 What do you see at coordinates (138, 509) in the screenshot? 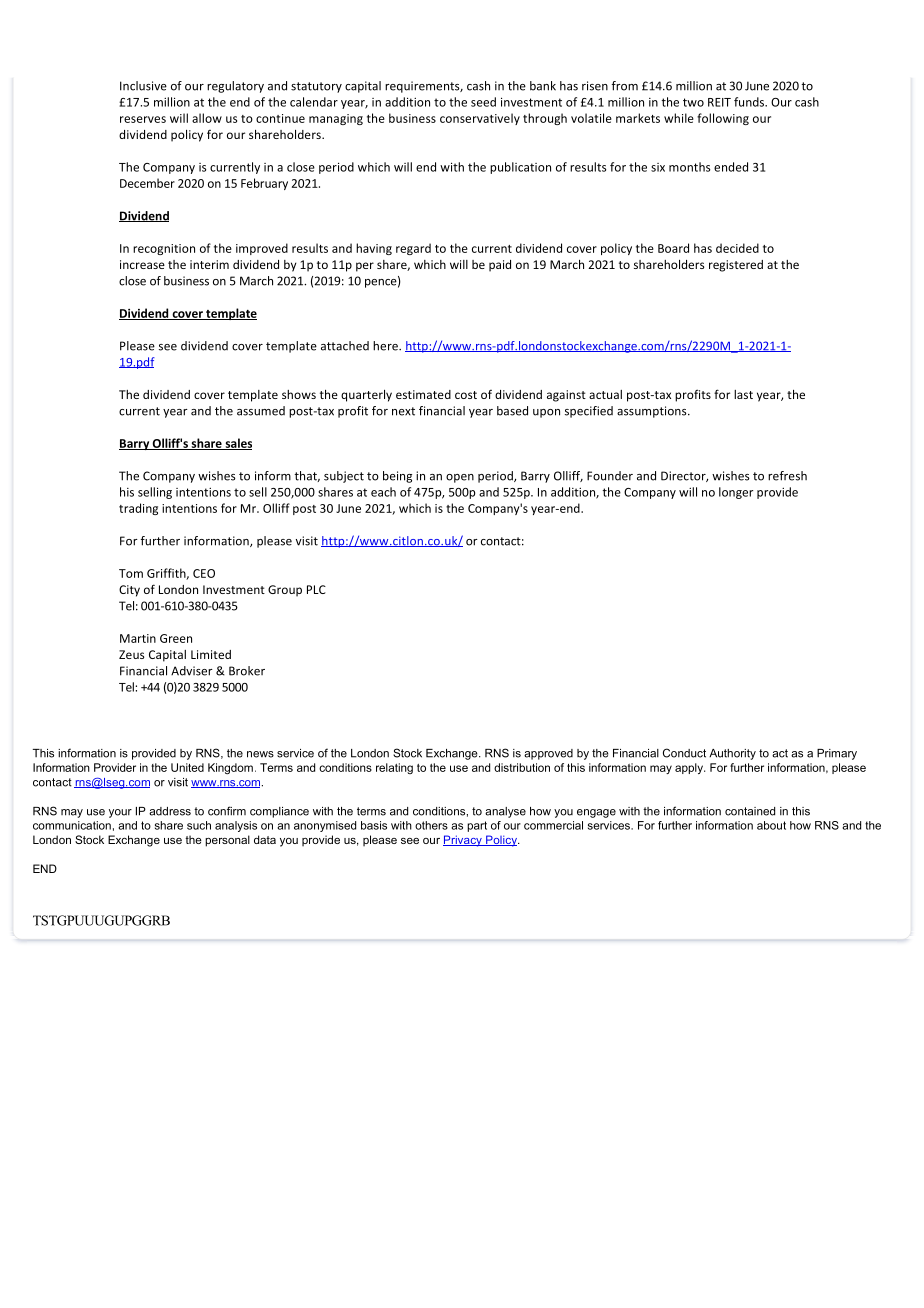
I see `trading` at bounding box center [138, 509].
